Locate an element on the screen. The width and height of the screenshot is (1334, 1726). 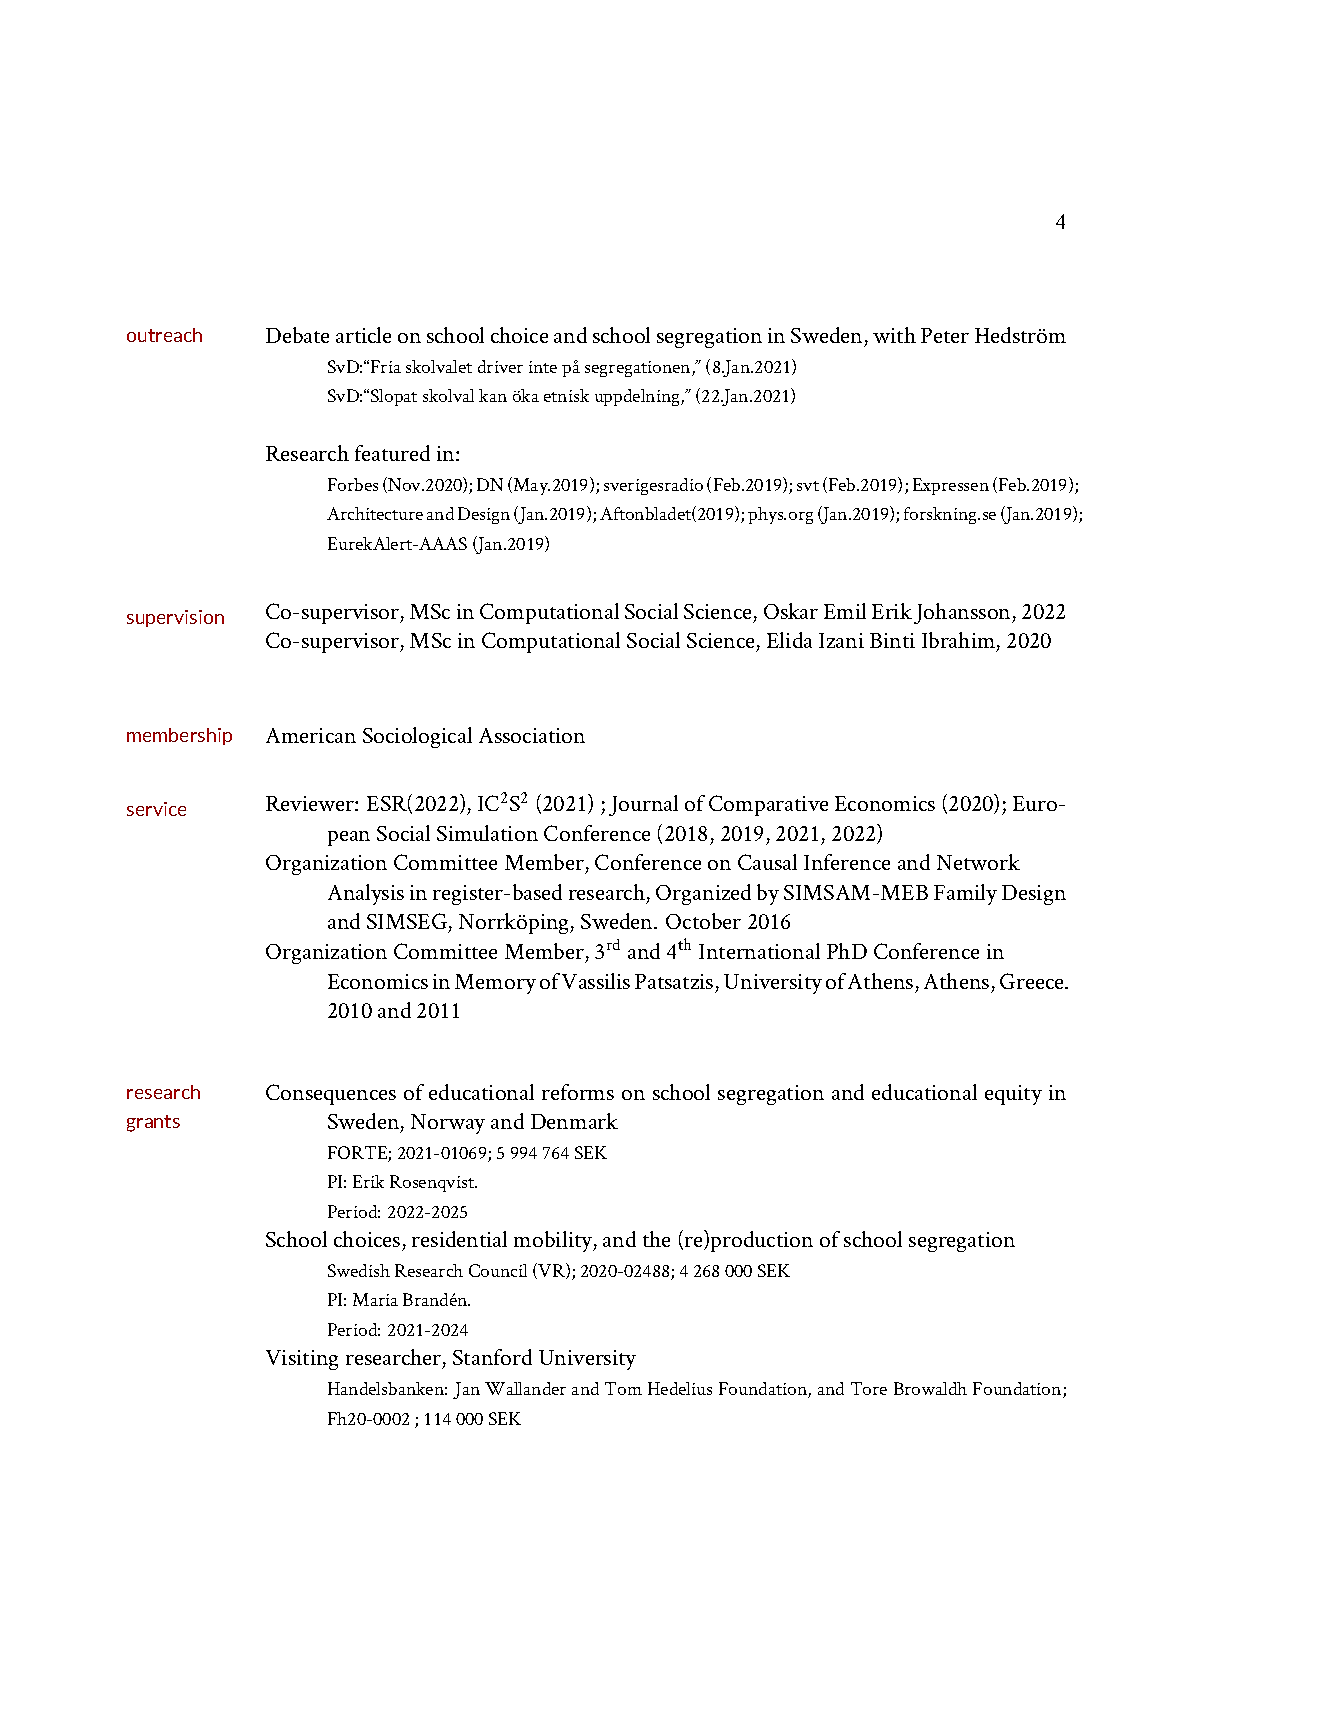
driver is located at coordinates (500, 366).
